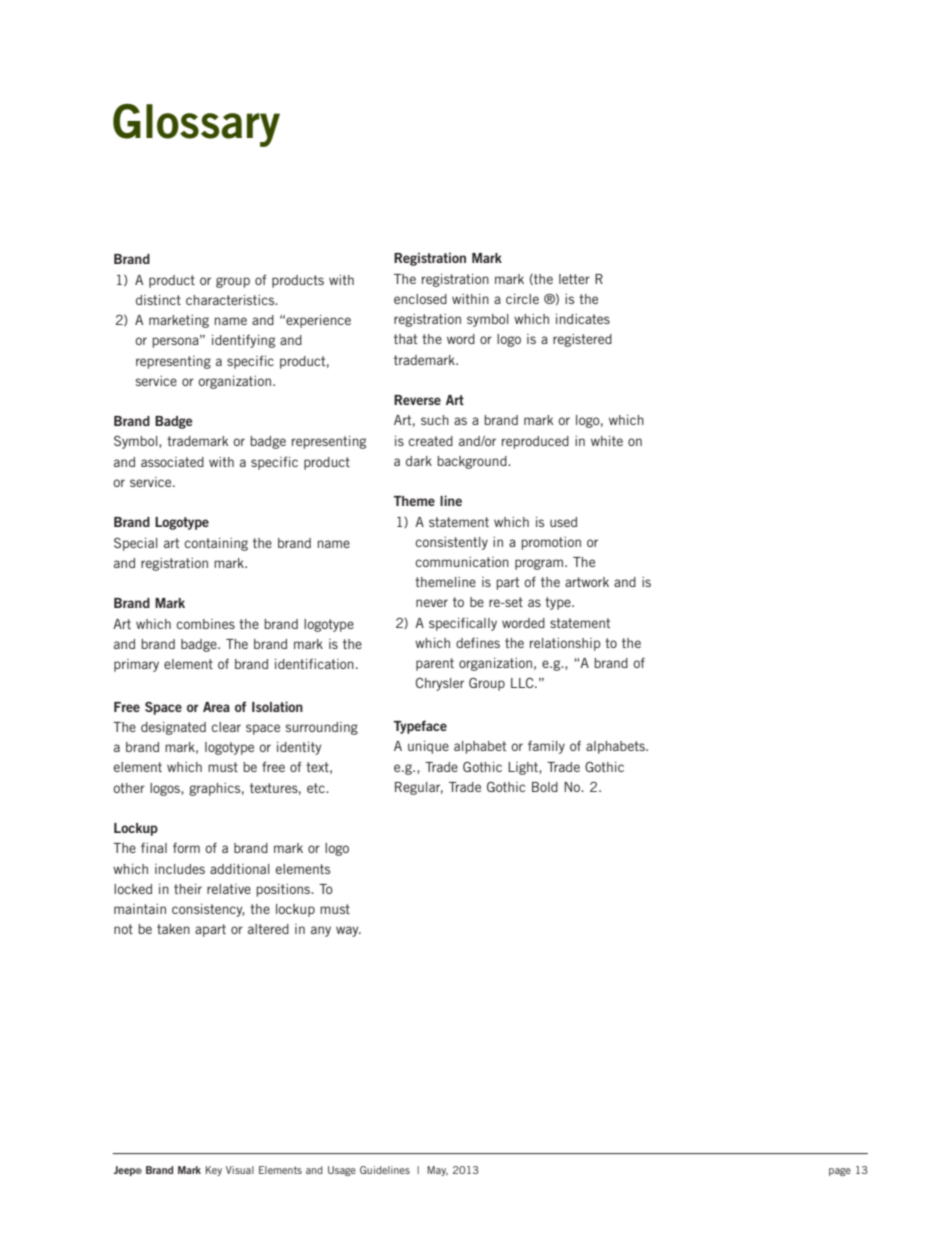 The image size is (952, 1233). Describe the element at coordinates (607, 441) in the screenshot. I see `white` at that location.
